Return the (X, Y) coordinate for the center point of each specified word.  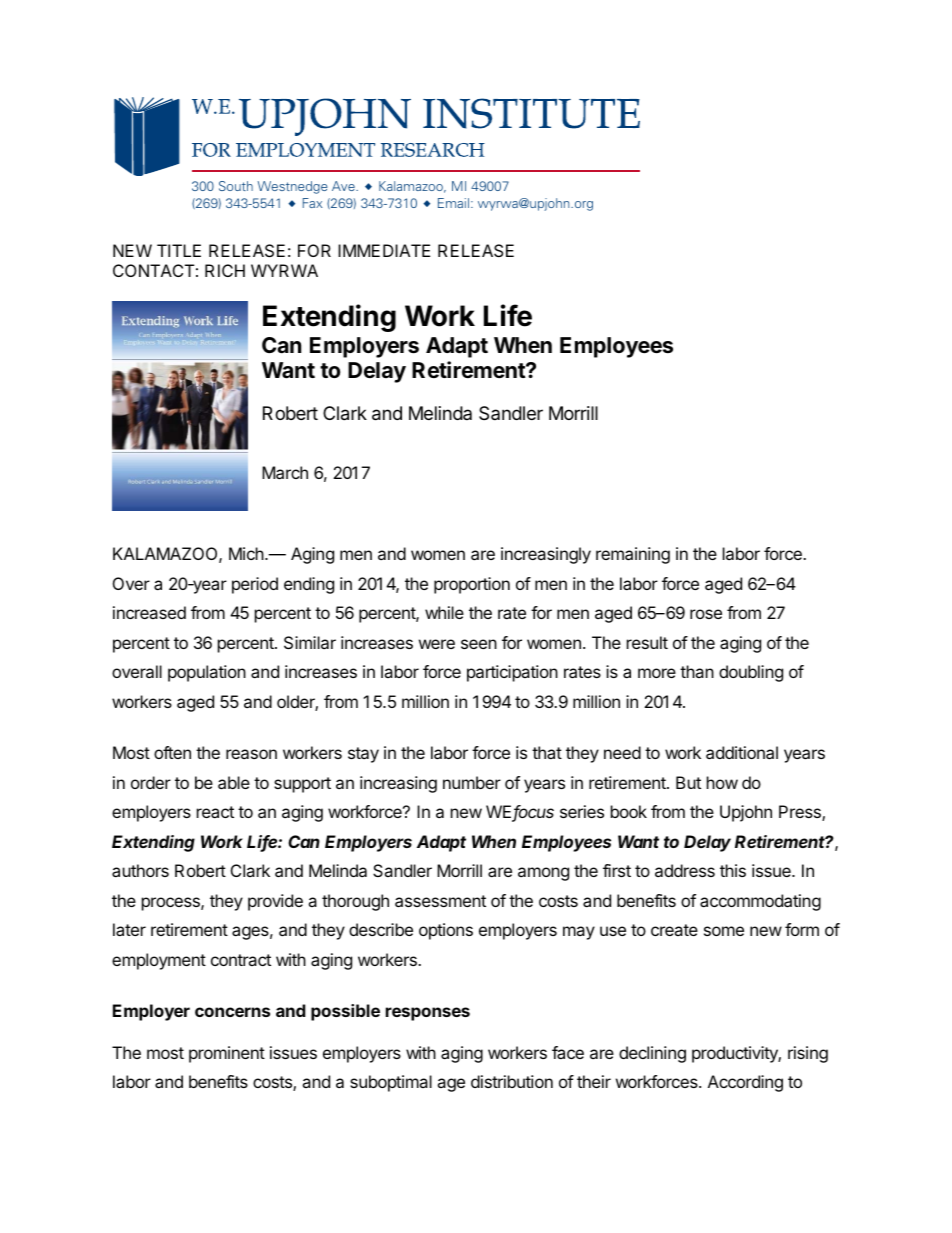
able (234, 782)
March (285, 472)
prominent (227, 1054)
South (236, 186)
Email (453, 203)
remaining (633, 555)
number (472, 782)
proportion (472, 585)
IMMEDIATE (384, 250)
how (722, 782)
